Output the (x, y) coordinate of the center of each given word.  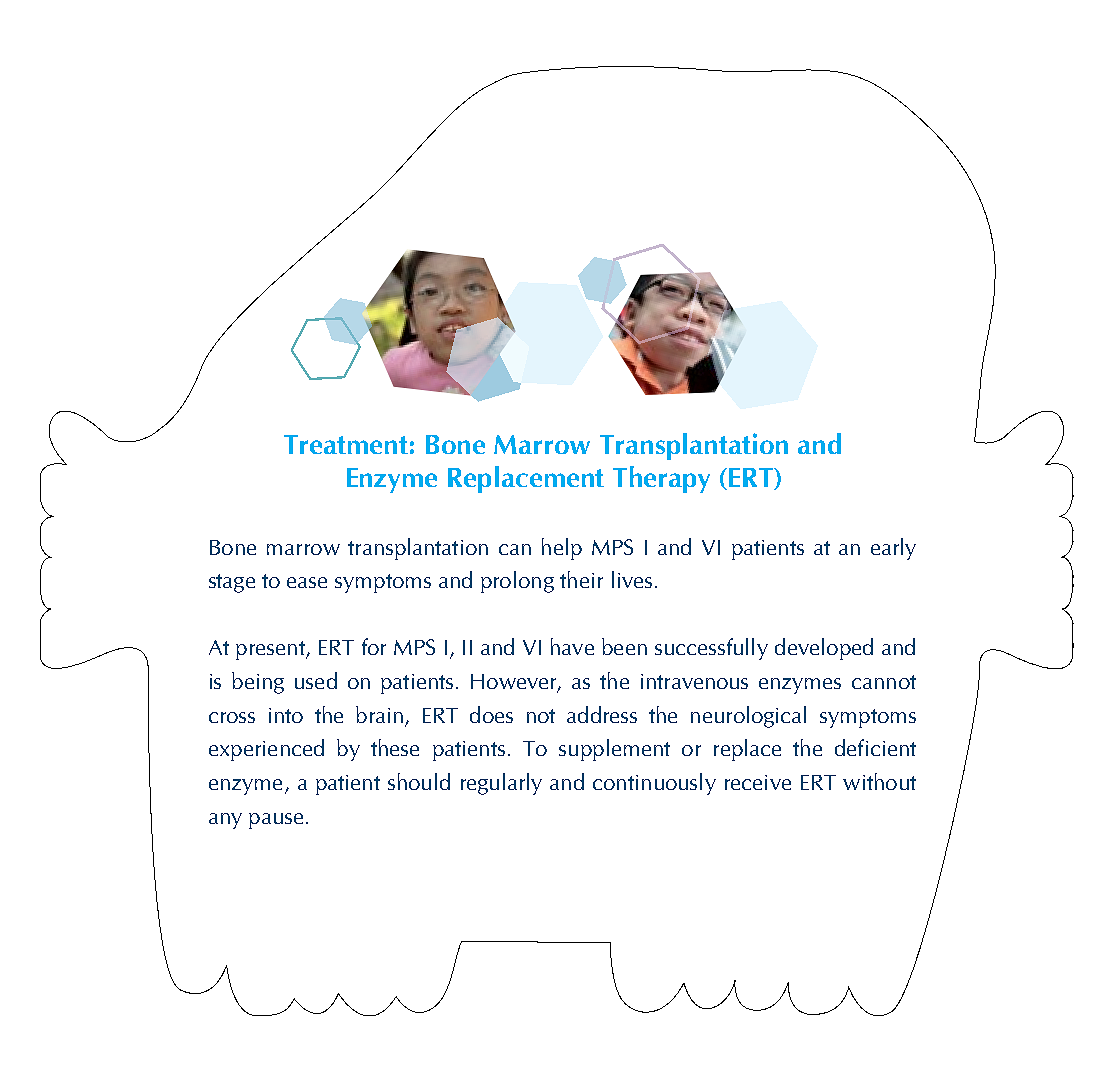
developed (824, 649)
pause (276, 821)
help (562, 549)
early (893, 549)
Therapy (661, 479)
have (572, 646)
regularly (501, 784)
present (271, 650)
